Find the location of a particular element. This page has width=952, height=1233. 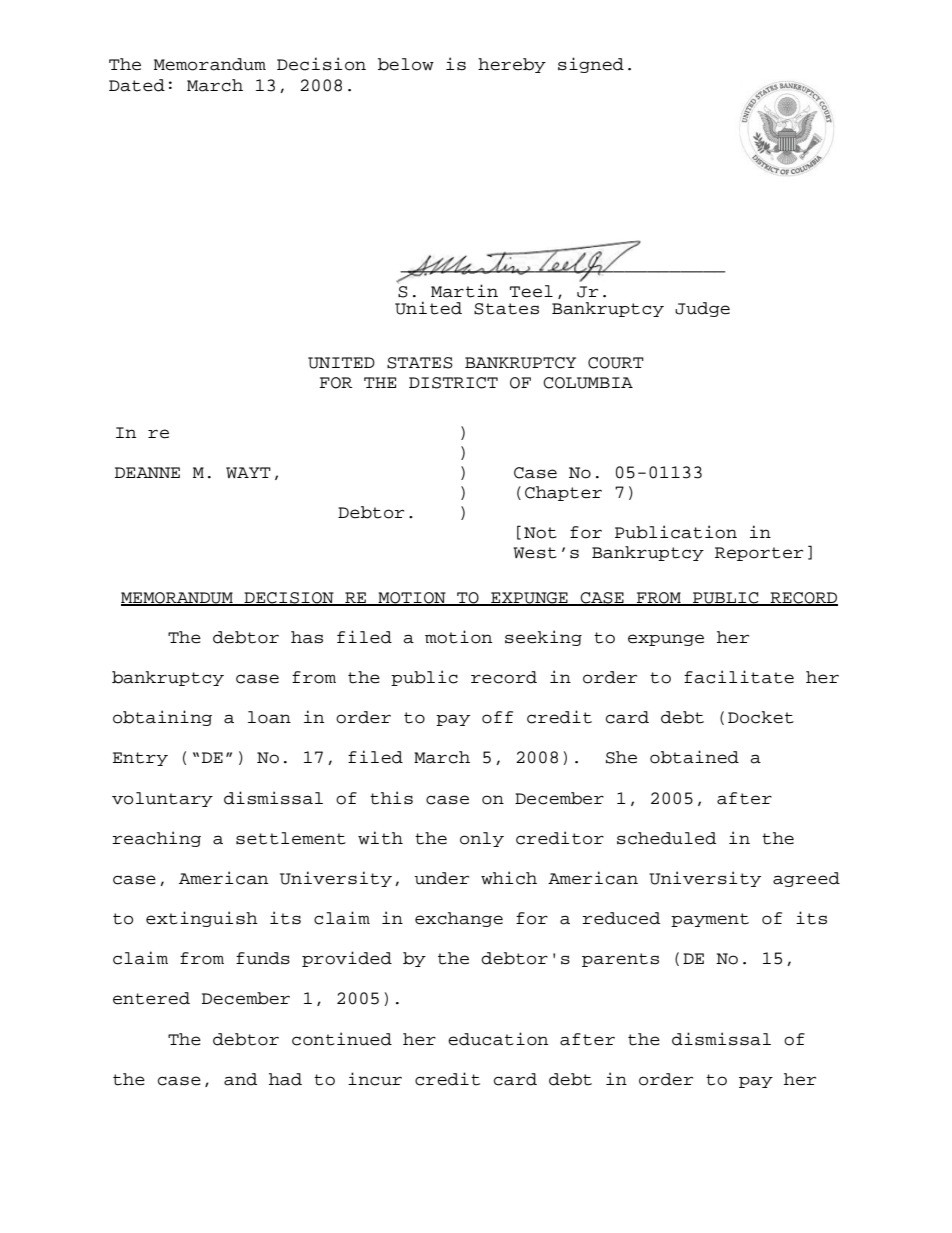

Reporter is located at coordinates (759, 554).
